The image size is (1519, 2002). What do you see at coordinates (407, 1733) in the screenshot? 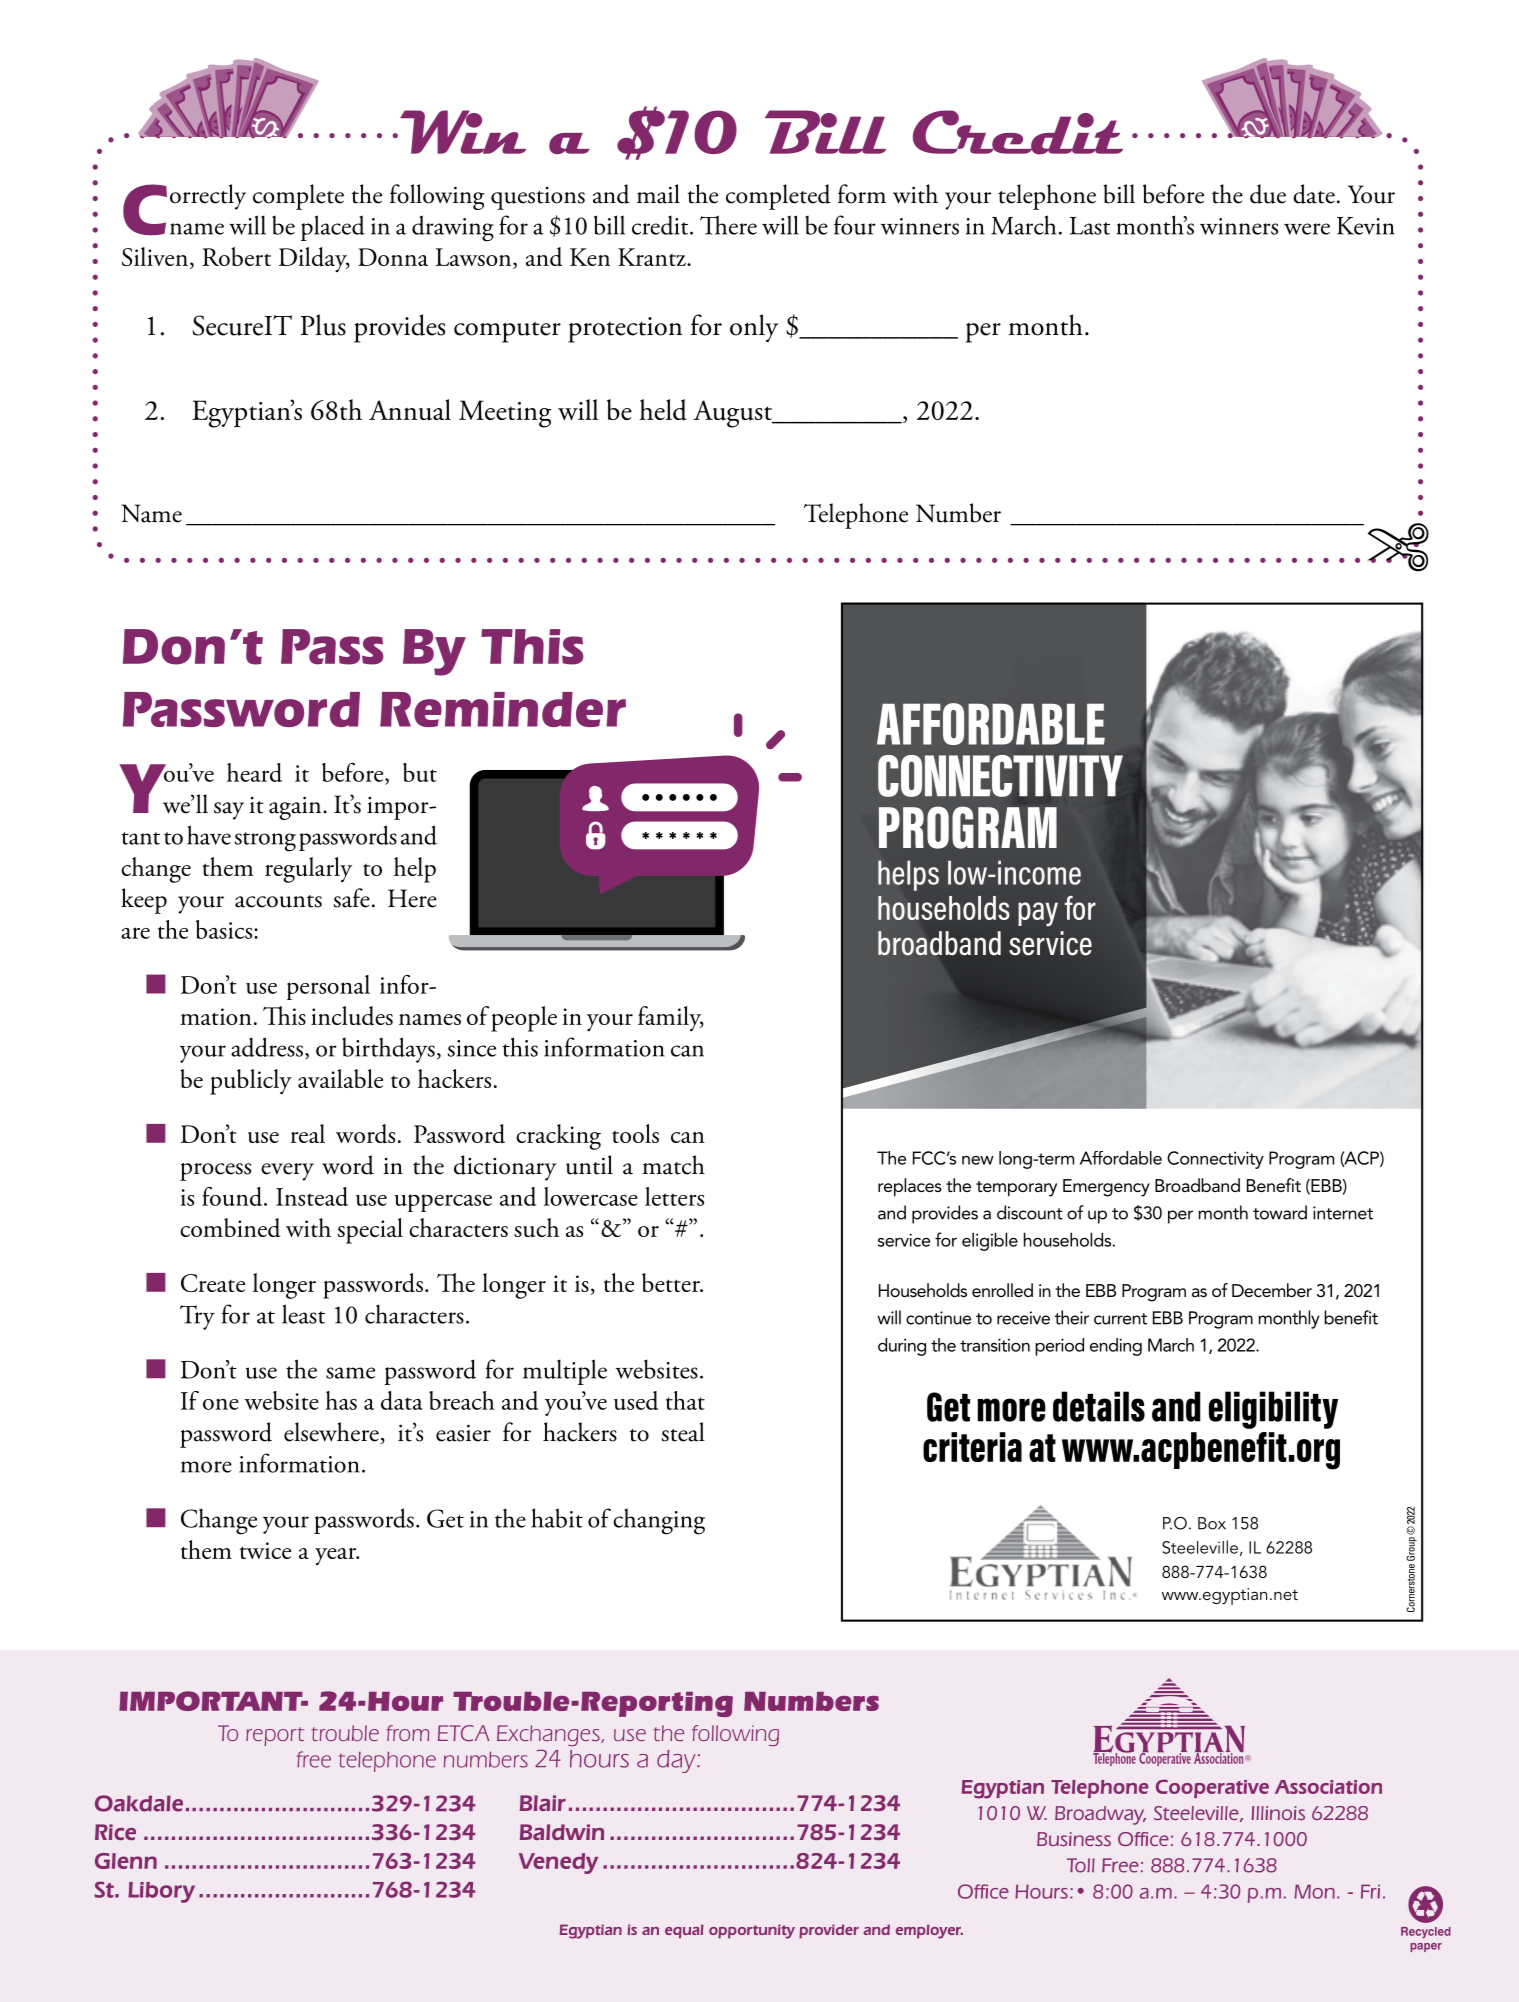
I see `from` at bounding box center [407, 1733].
